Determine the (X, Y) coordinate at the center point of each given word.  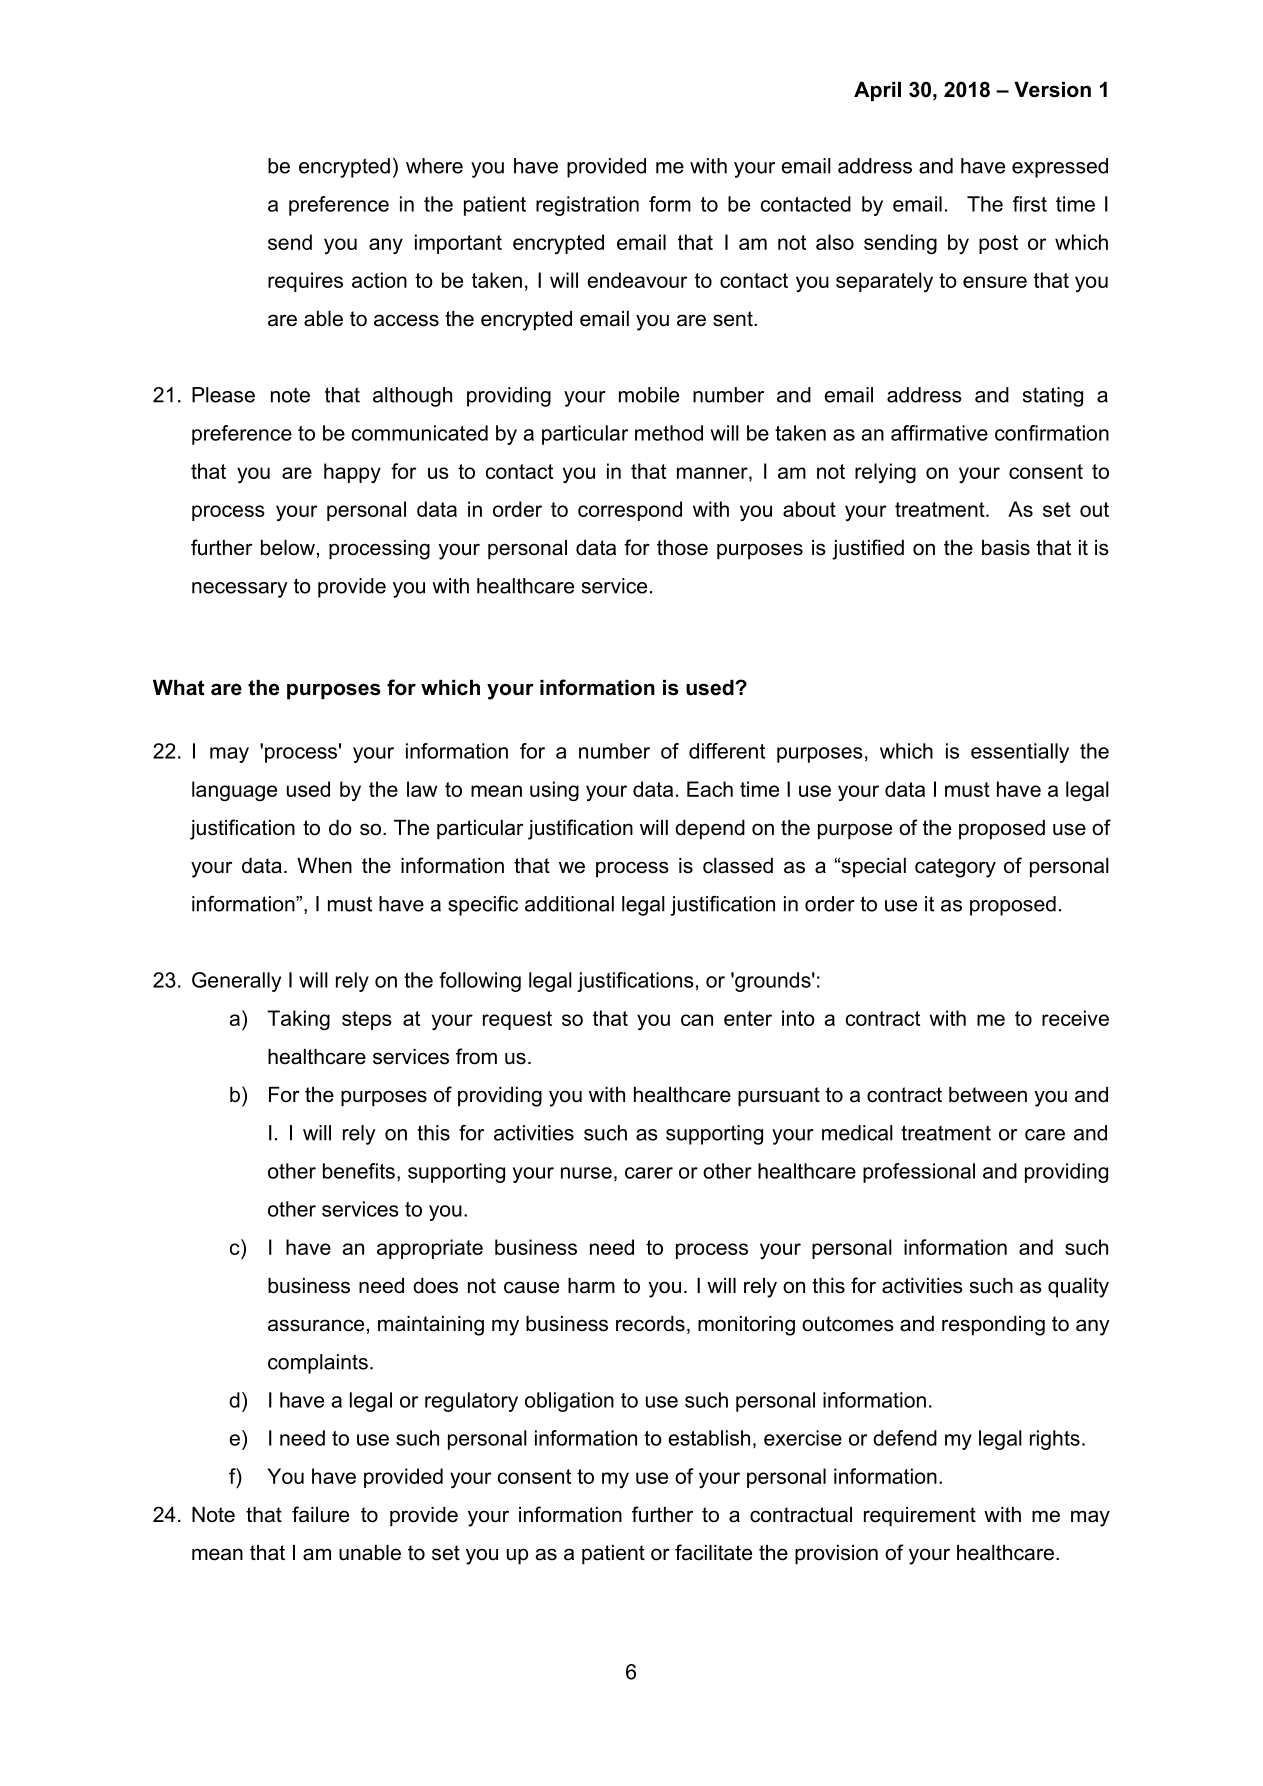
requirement (920, 1517)
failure (320, 1514)
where (434, 166)
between (988, 1095)
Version (1052, 90)
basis (1006, 548)
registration (587, 206)
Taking (298, 1020)
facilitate (713, 1552)
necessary (240, 590)
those (682, 548)
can (697, 1020)
